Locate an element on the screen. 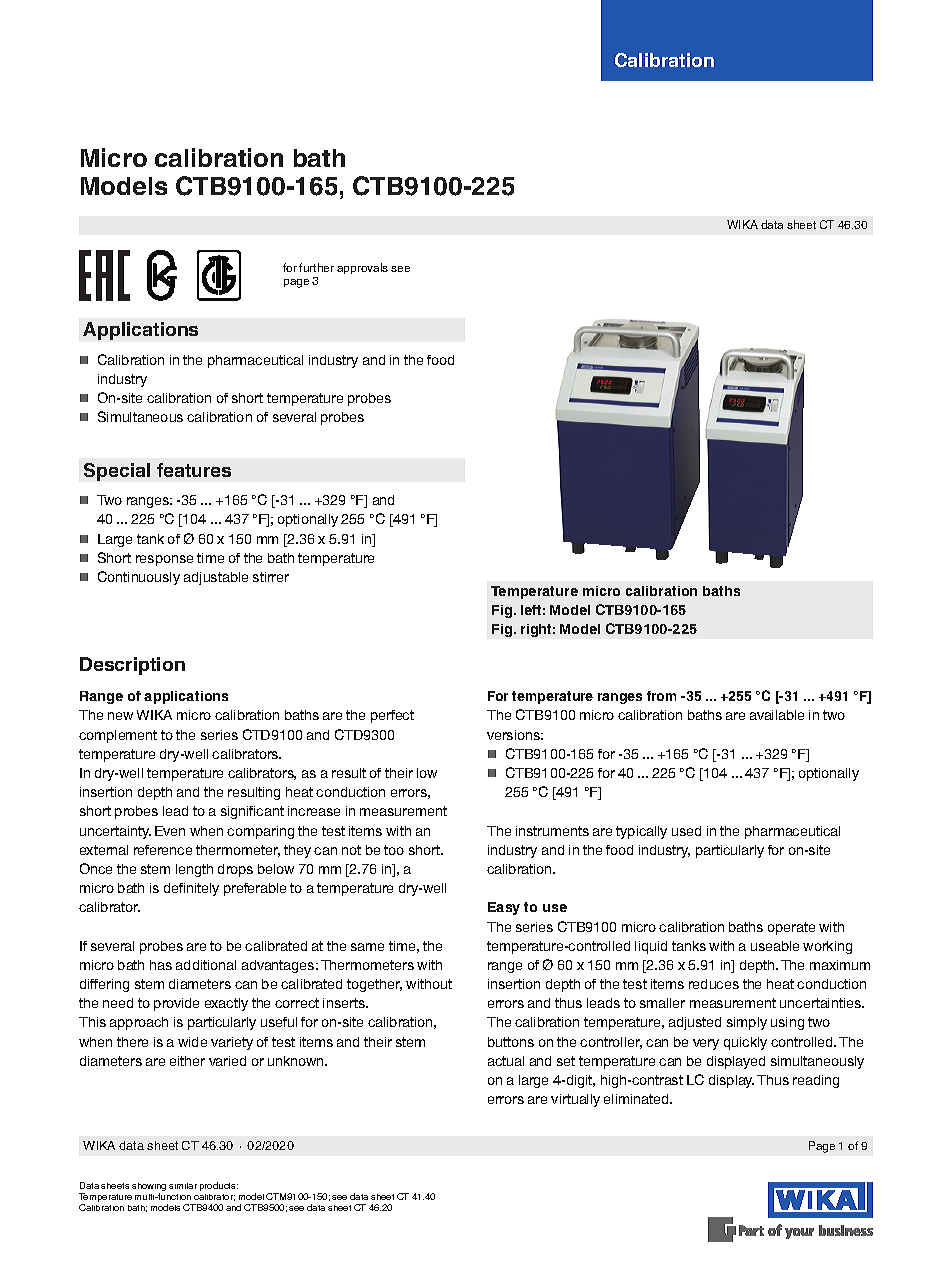 The image size is (952, 1267). perfect is located at coordinates (392, 716).
